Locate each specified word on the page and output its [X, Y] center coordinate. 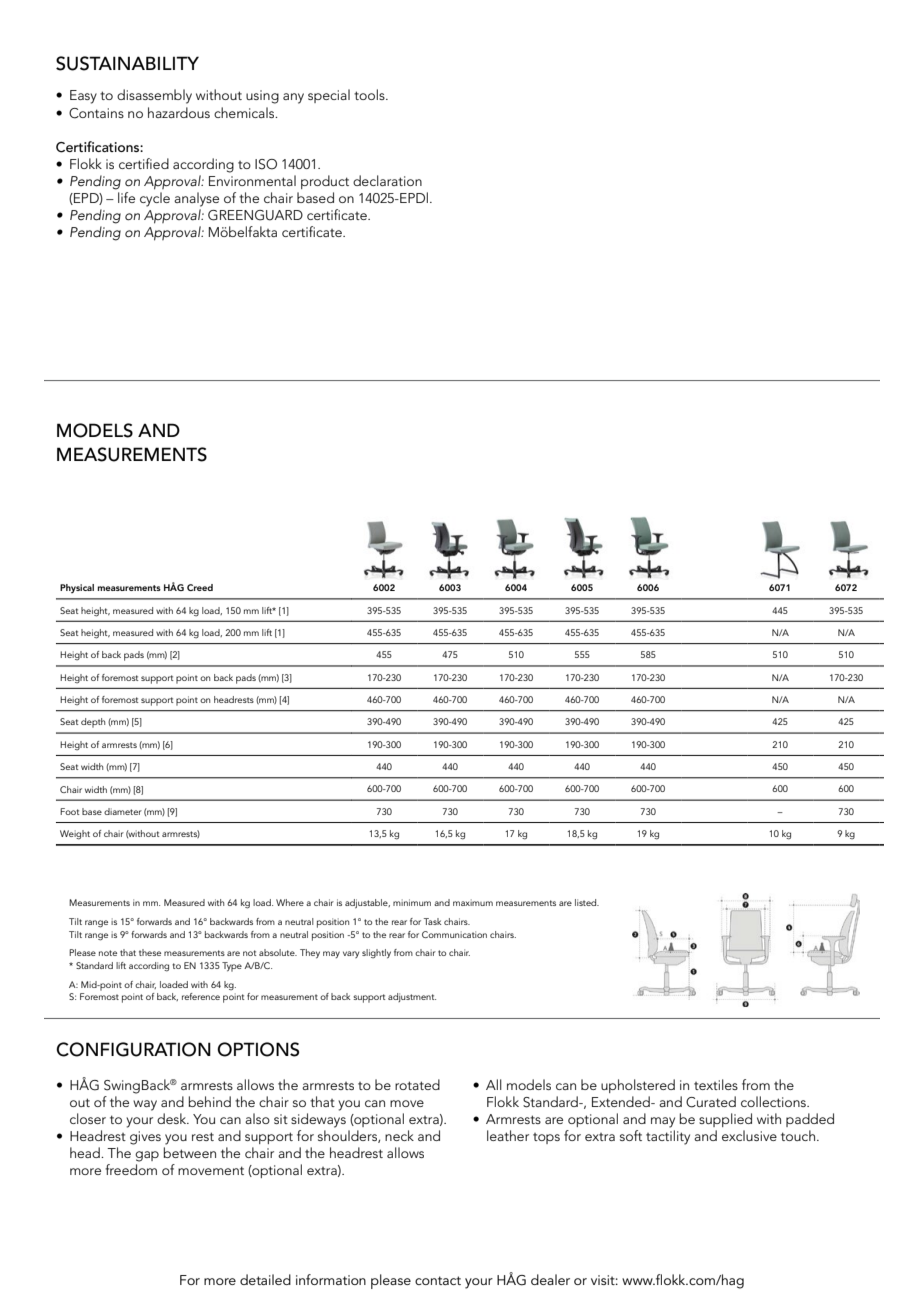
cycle [155, 199]
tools [370, 94]
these [150, 952]
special [329, 96]
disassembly [154, 96]
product [325, 182]
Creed [200, 587]
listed [587, 902]
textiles [716, 1084]
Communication [454, 934]
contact [438, 1280]
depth [93, 723]
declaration [387, 180]
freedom [131, 1169]
